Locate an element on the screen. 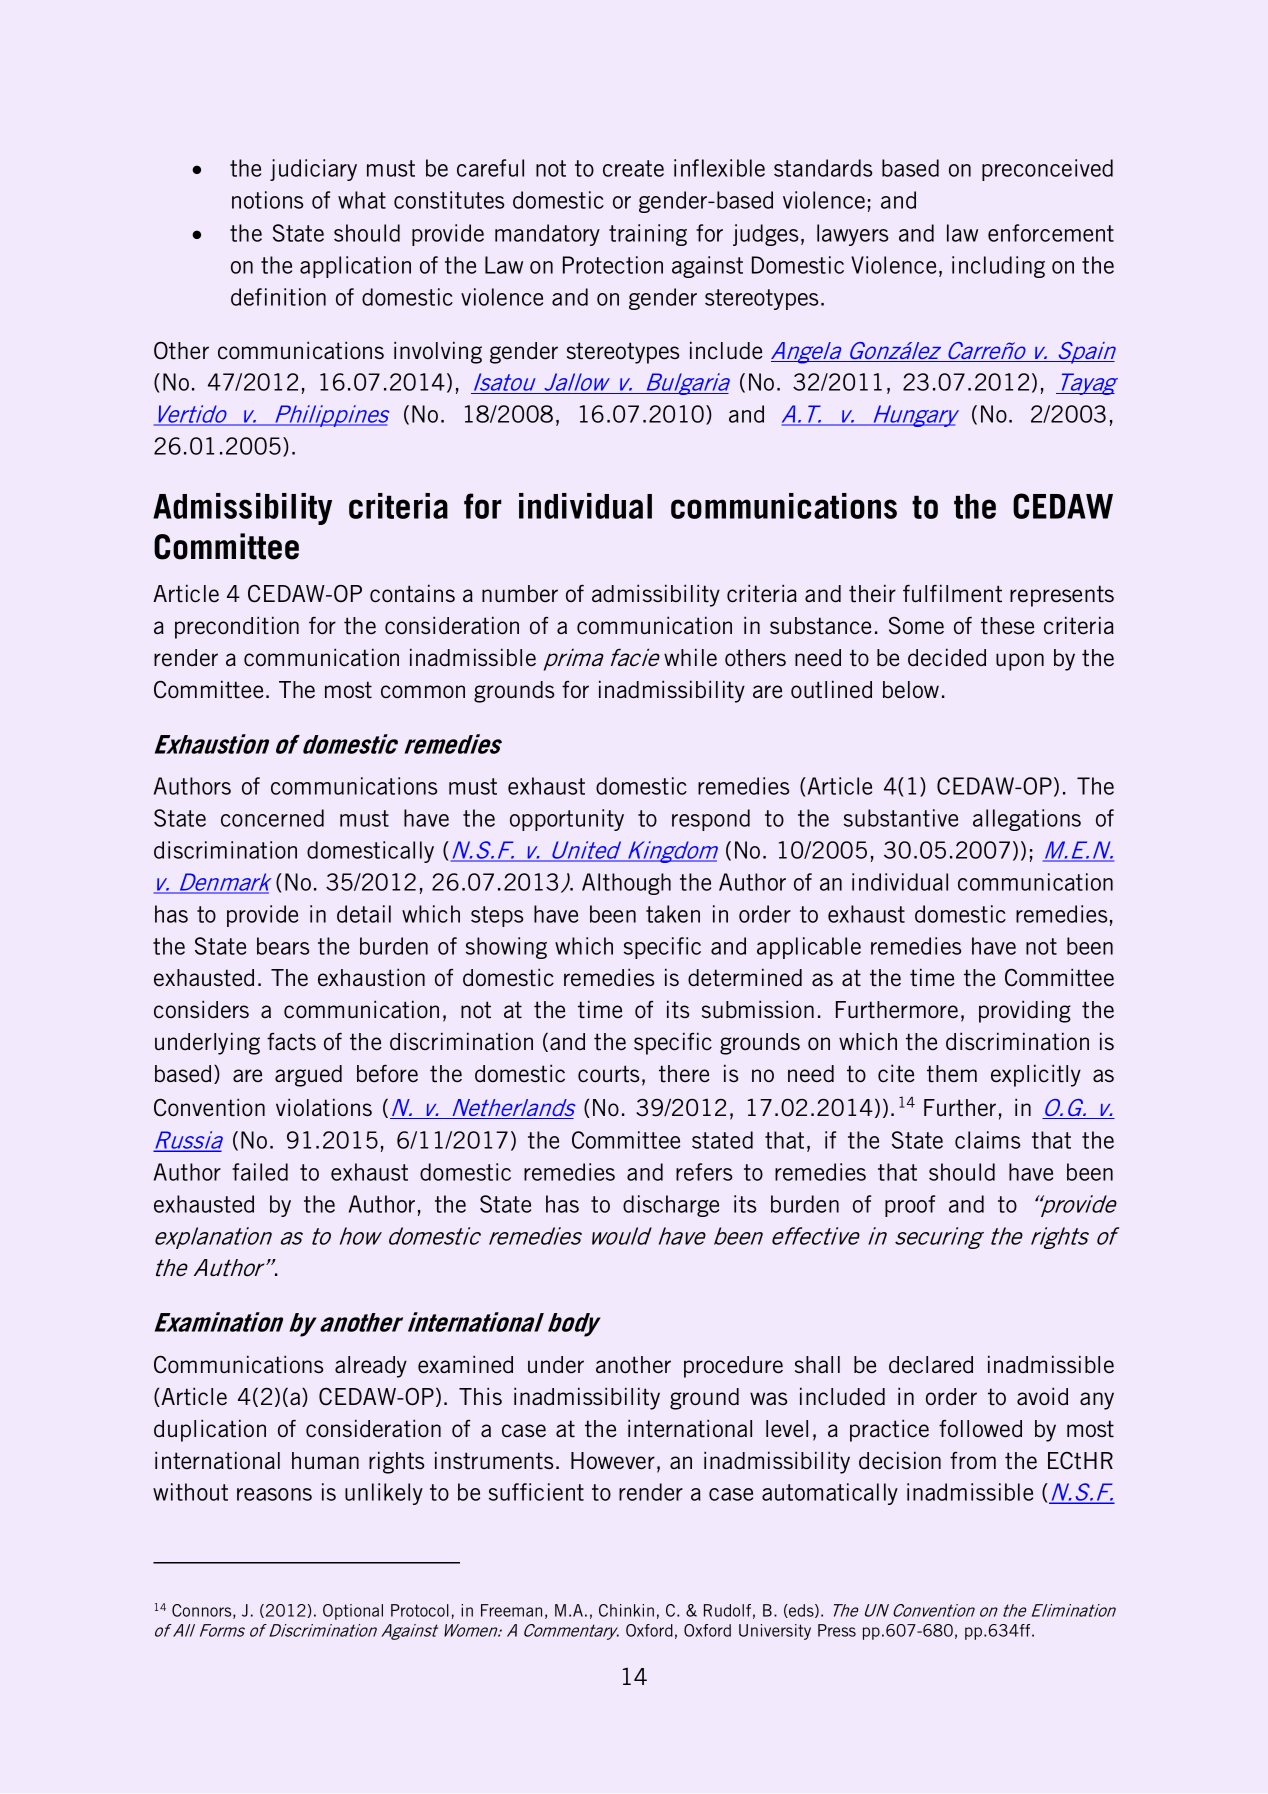  Optional is located at coordinates (353, 1612).
